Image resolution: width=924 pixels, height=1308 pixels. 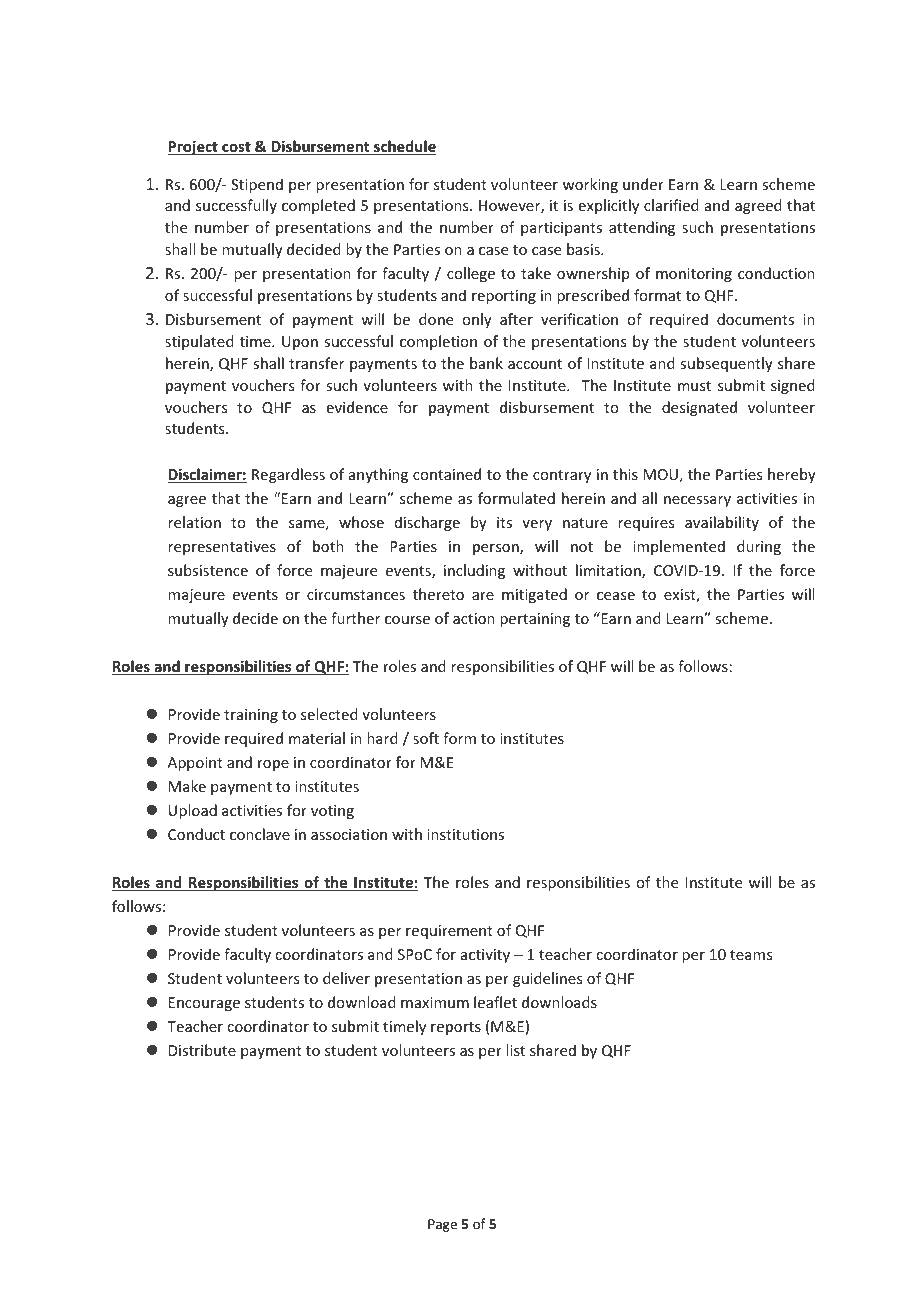 I want to click on contained, so click(x=447, y=474).
